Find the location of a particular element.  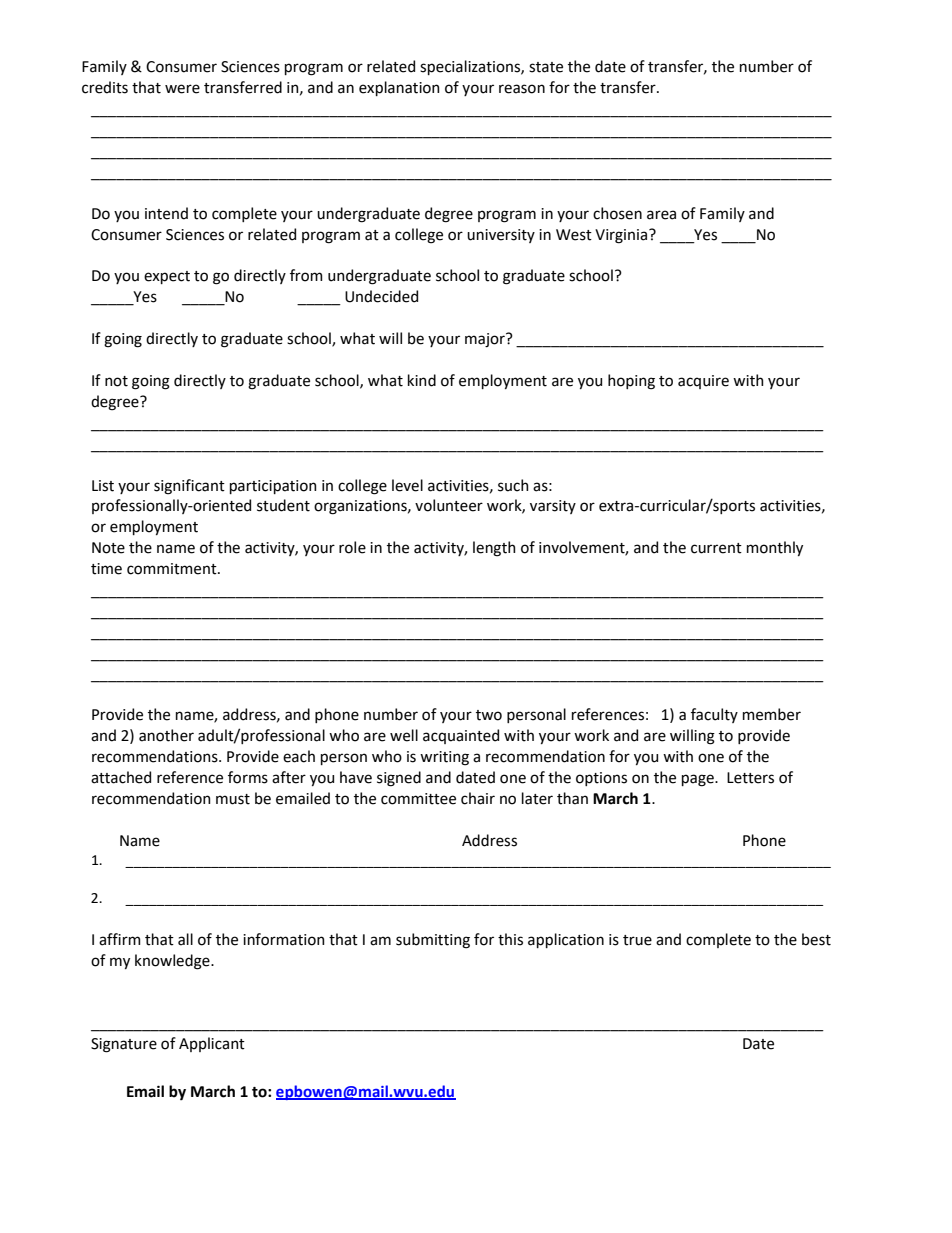

current is located at coordinates (716, 548).
